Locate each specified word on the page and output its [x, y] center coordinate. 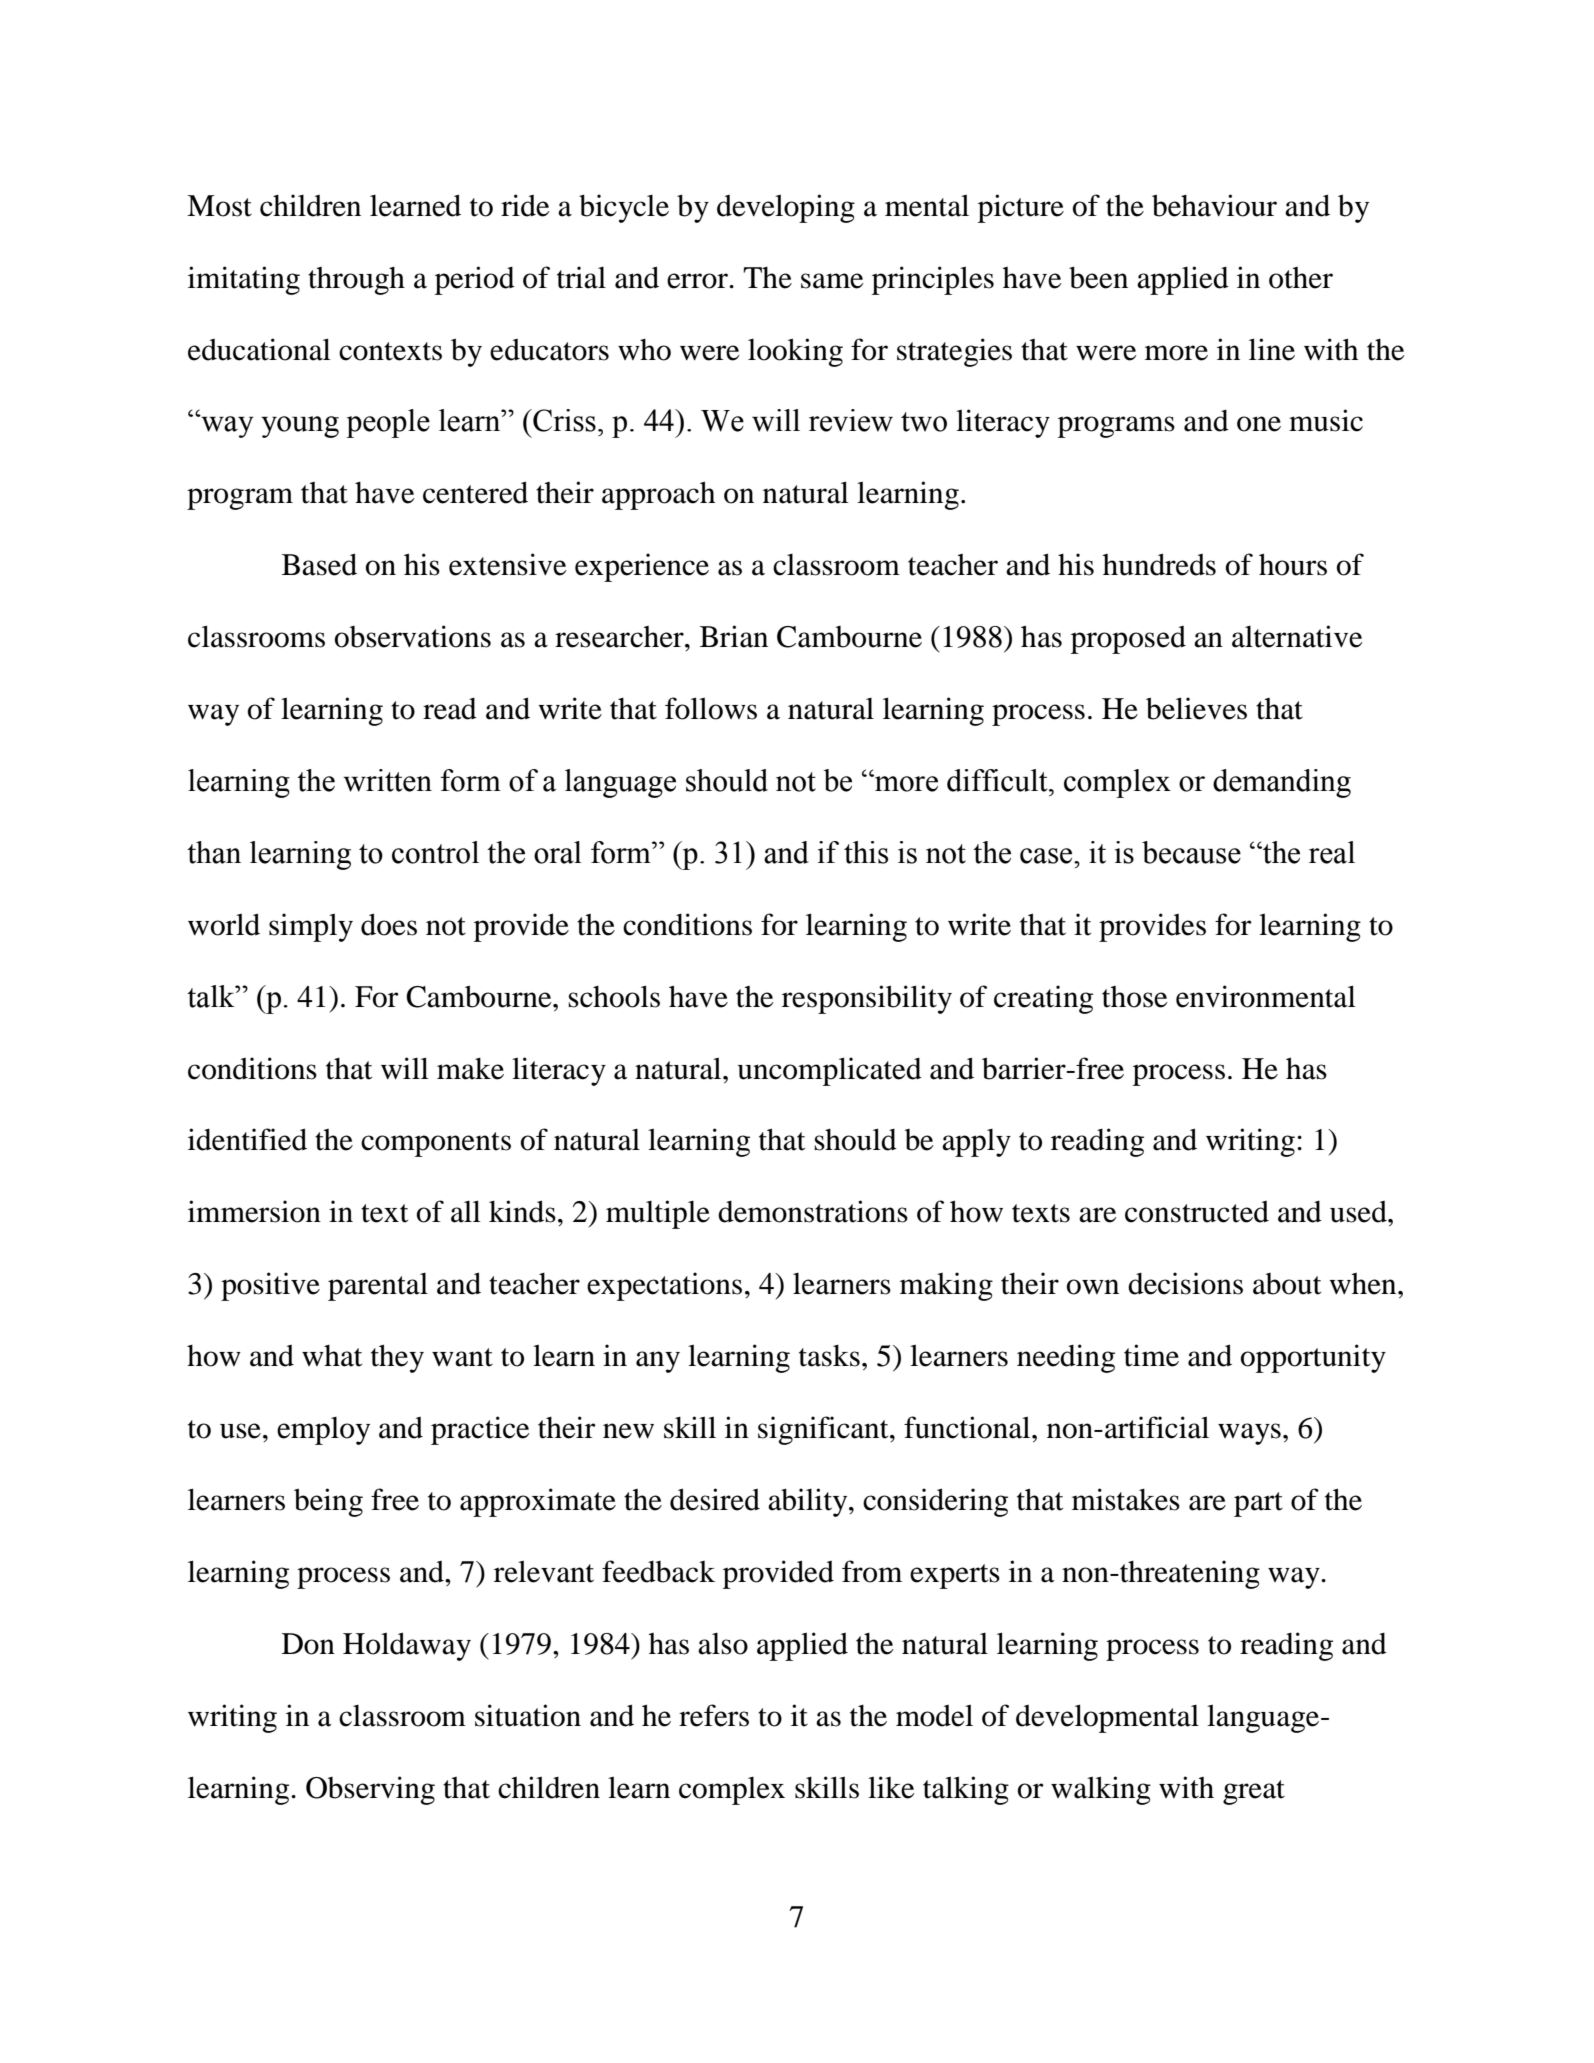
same [832, 281]
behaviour [1214, 205]
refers [714, 1715]
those [1135, 997]
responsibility [867, 999]
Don [308, 1644]
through [356, 281]
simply [311, 927]
